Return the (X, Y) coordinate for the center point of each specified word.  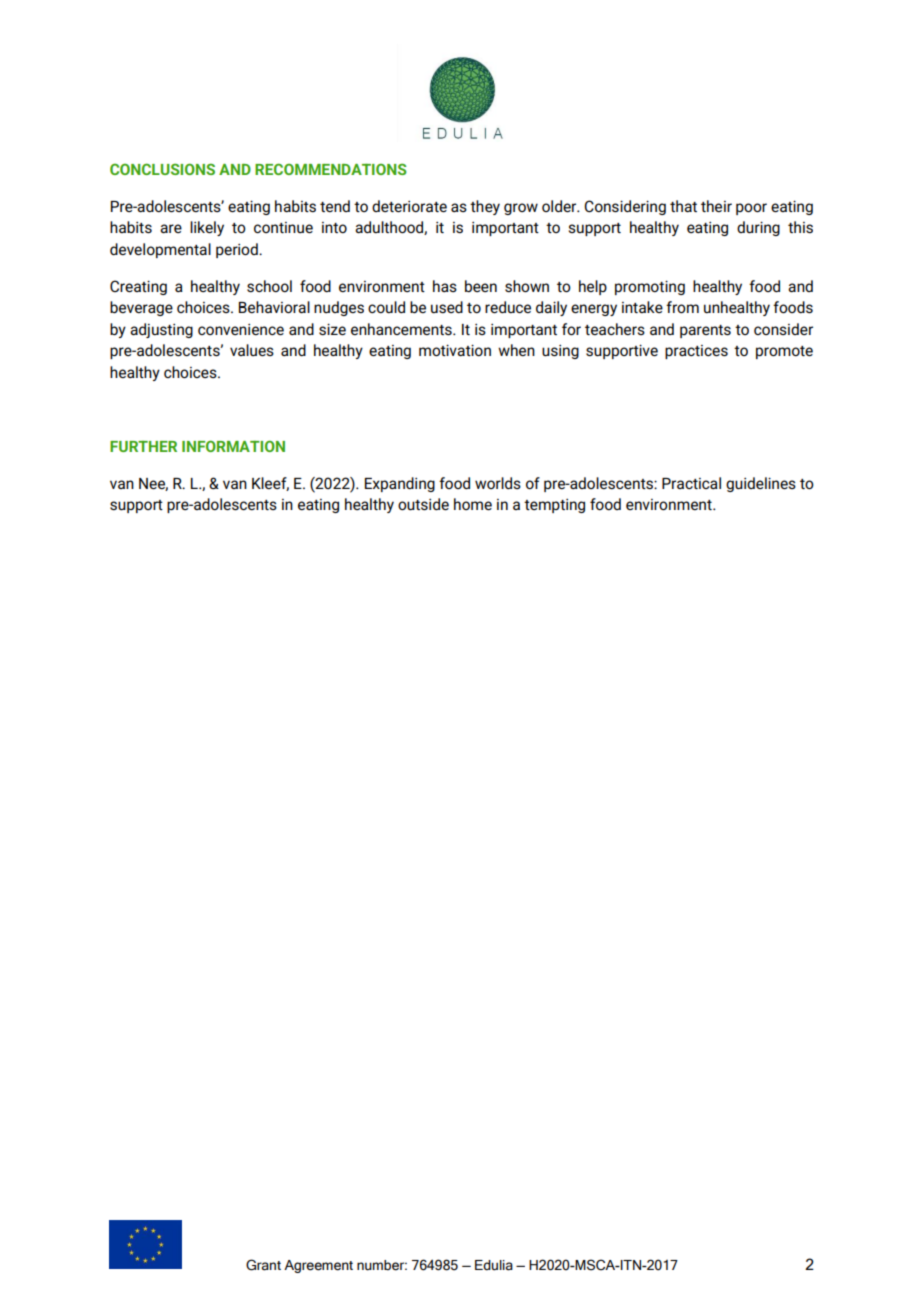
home (473, 504)
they (485, 207)
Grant (263, 1265)
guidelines (761, 484)
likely (207, 228)
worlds (498, 483)
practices (696, 352)
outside (423, 504)
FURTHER (143, 446)
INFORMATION (233, 446)
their (716, 206)
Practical (691, 483)
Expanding (400, 484)
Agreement (318, 1266)
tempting (554, 506)
